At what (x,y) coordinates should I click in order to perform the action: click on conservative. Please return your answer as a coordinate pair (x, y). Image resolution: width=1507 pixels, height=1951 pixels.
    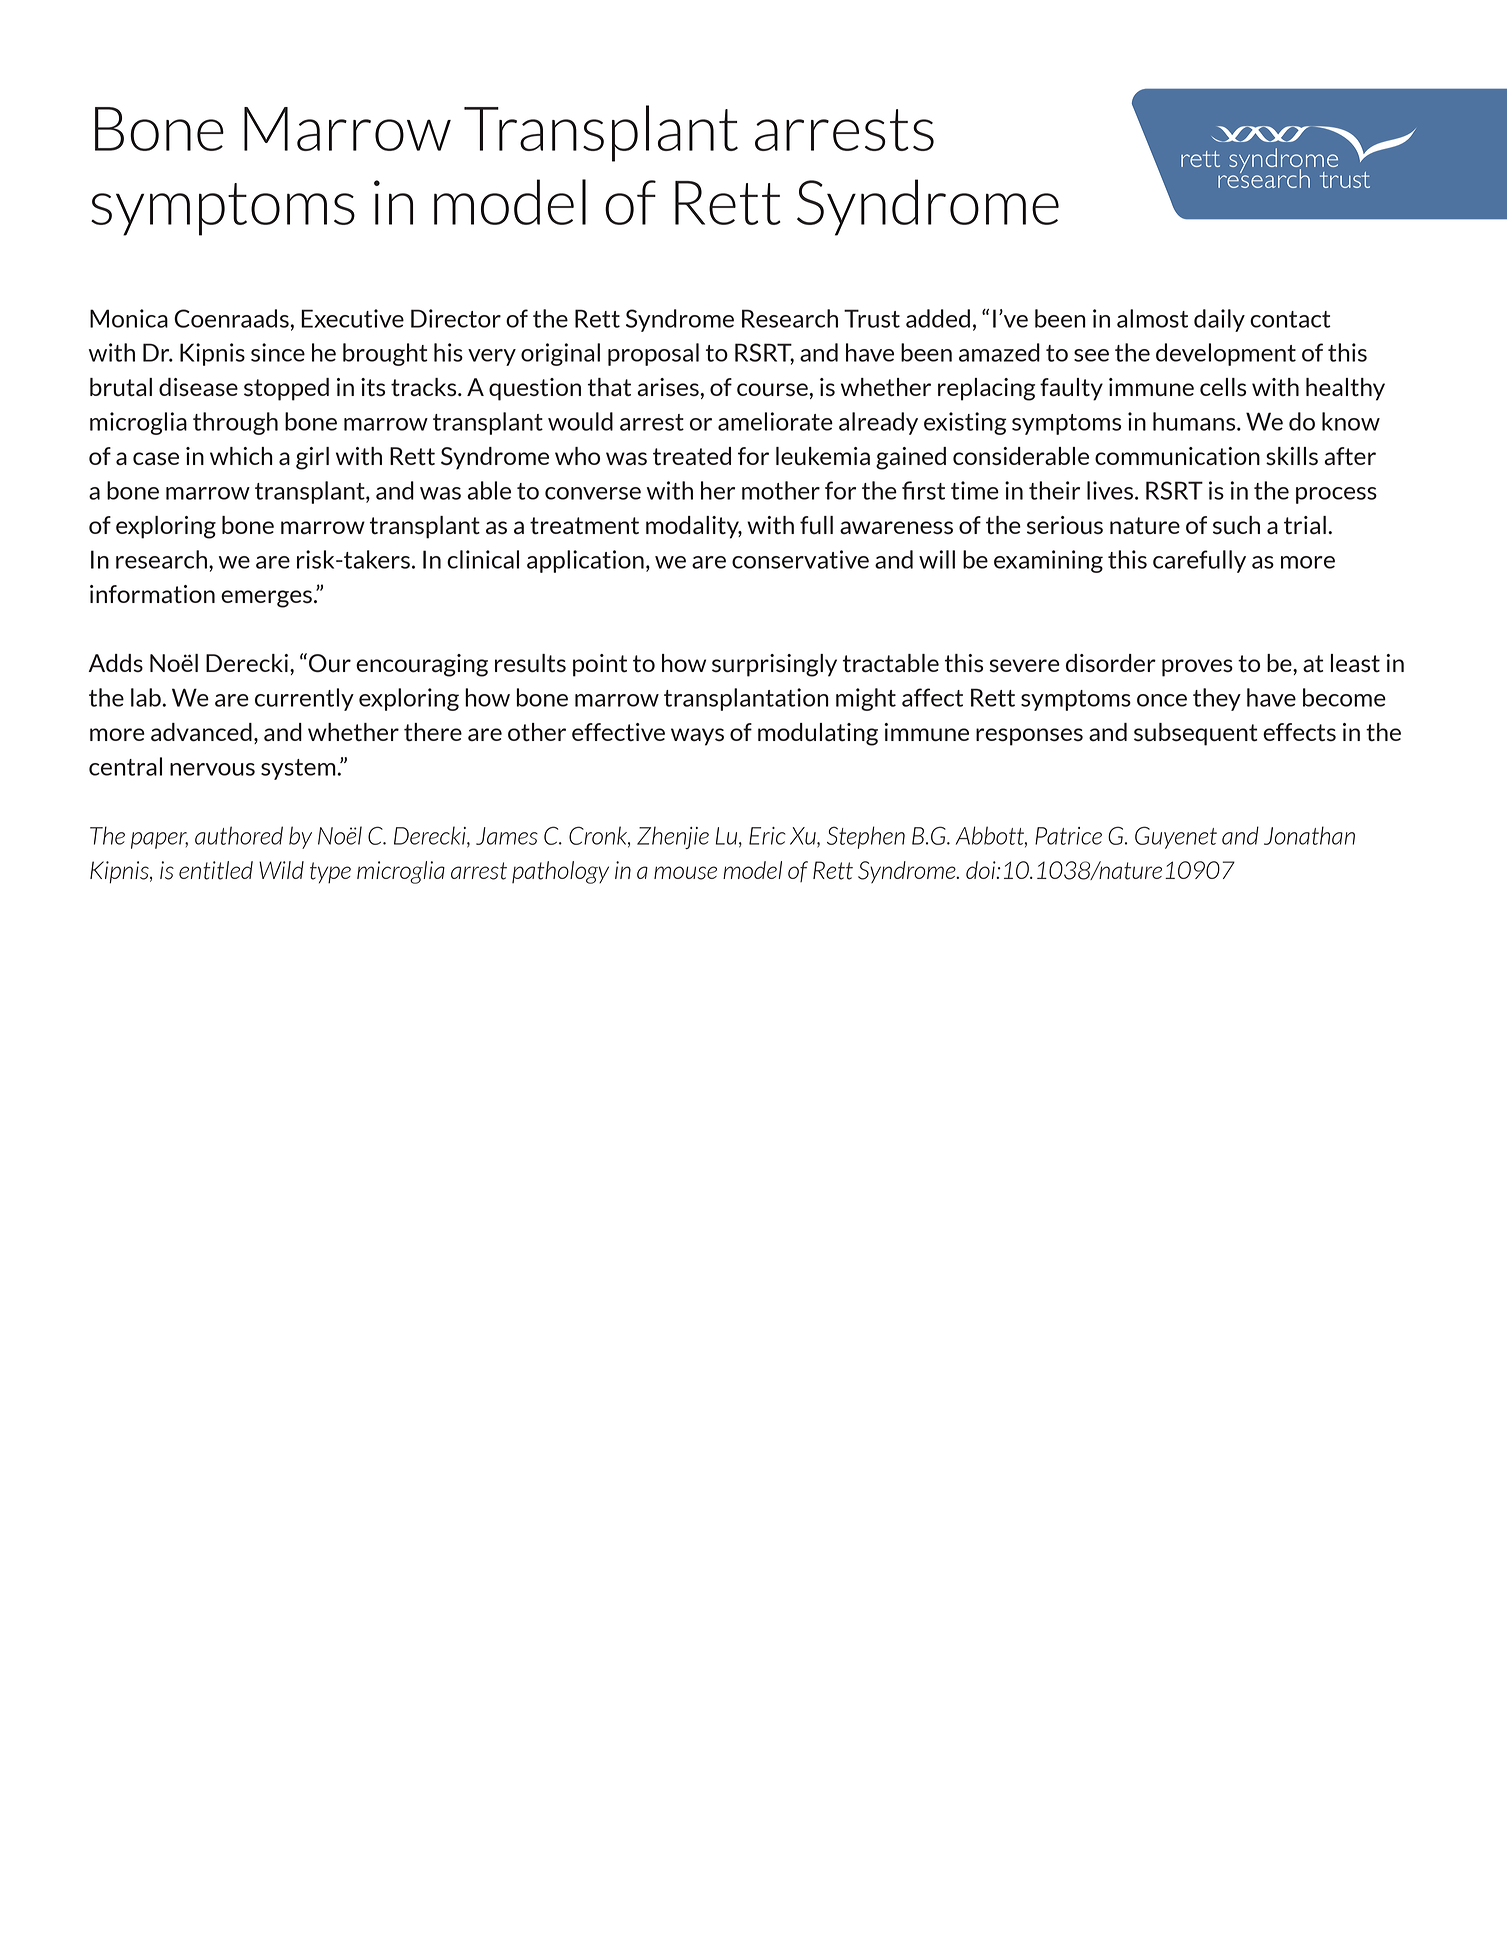
    Looking at the image, I should click on (800, 559).
